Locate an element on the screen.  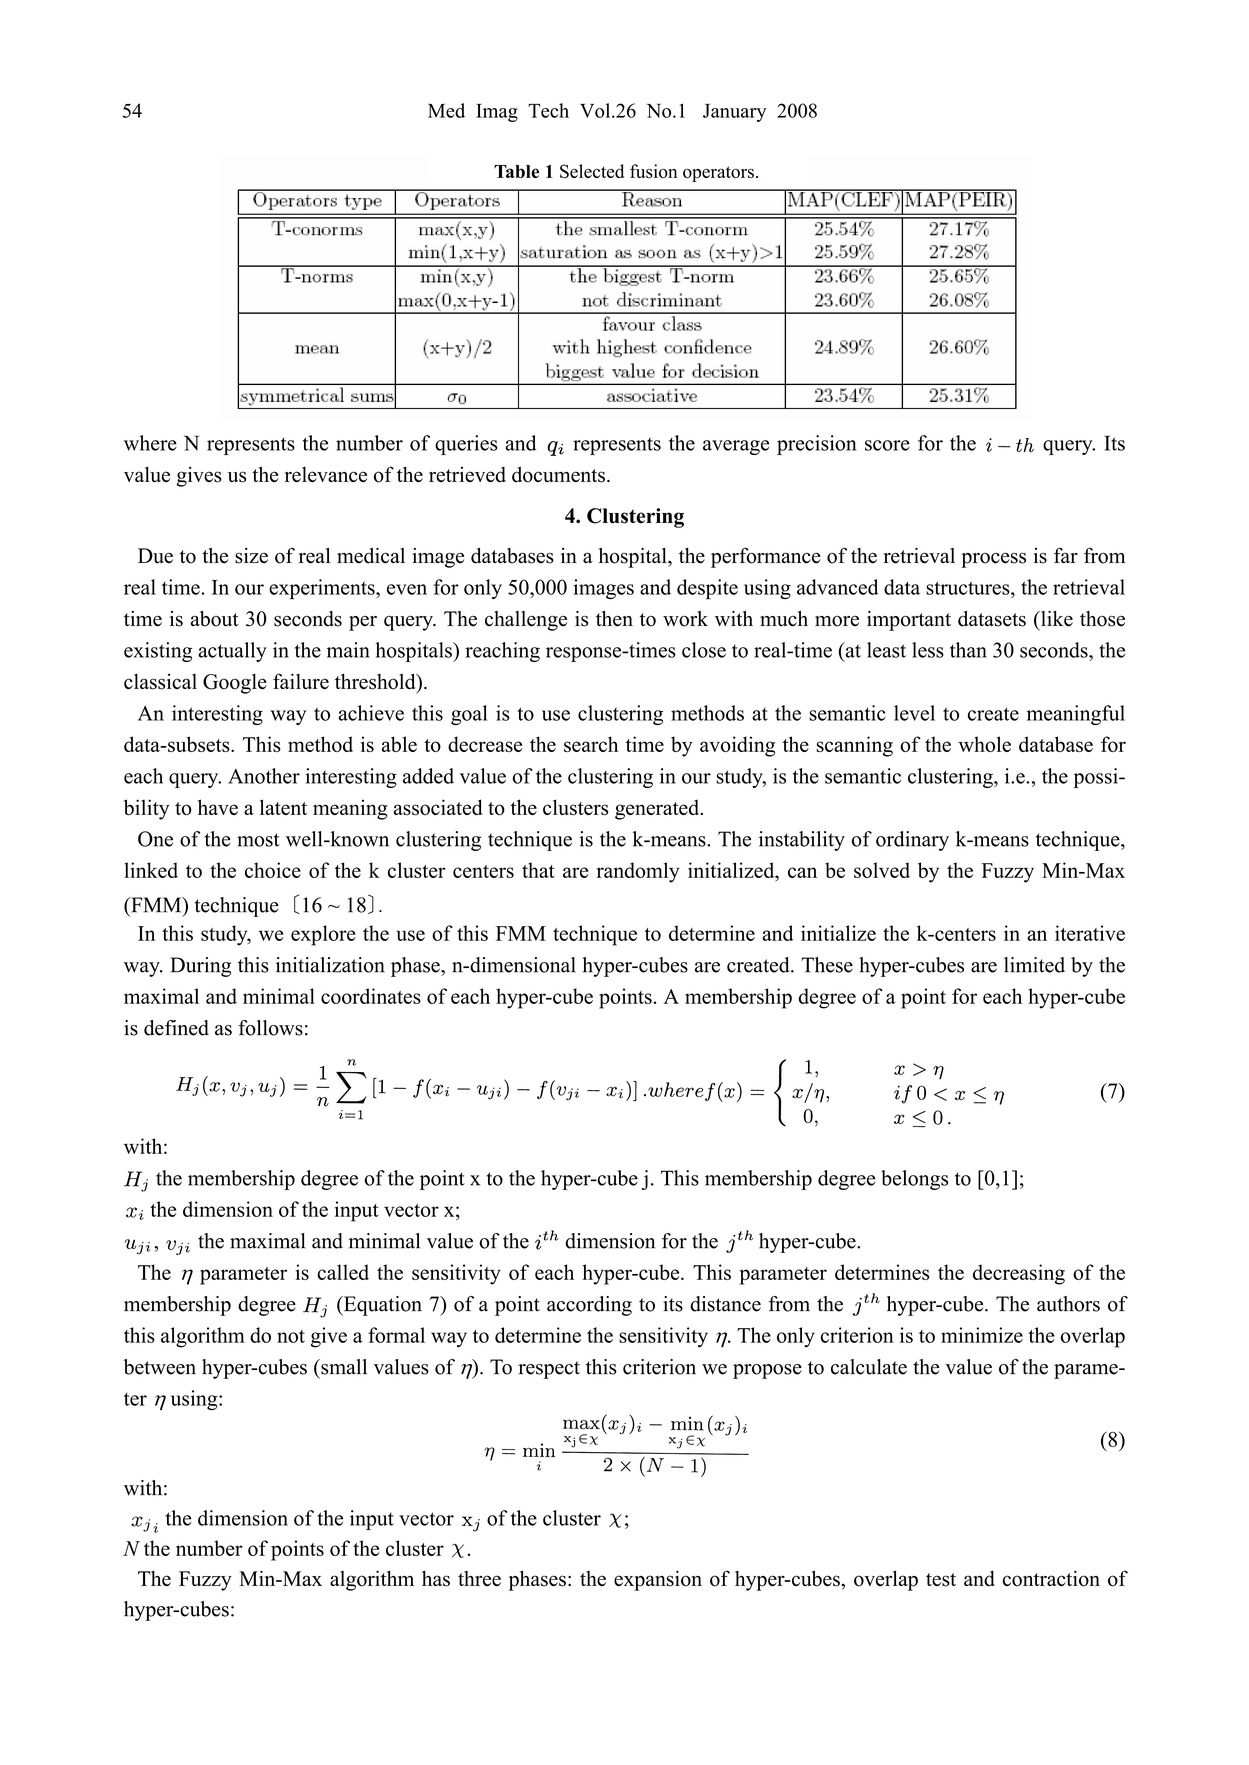
fusion is located at coordinates (653, 171).
